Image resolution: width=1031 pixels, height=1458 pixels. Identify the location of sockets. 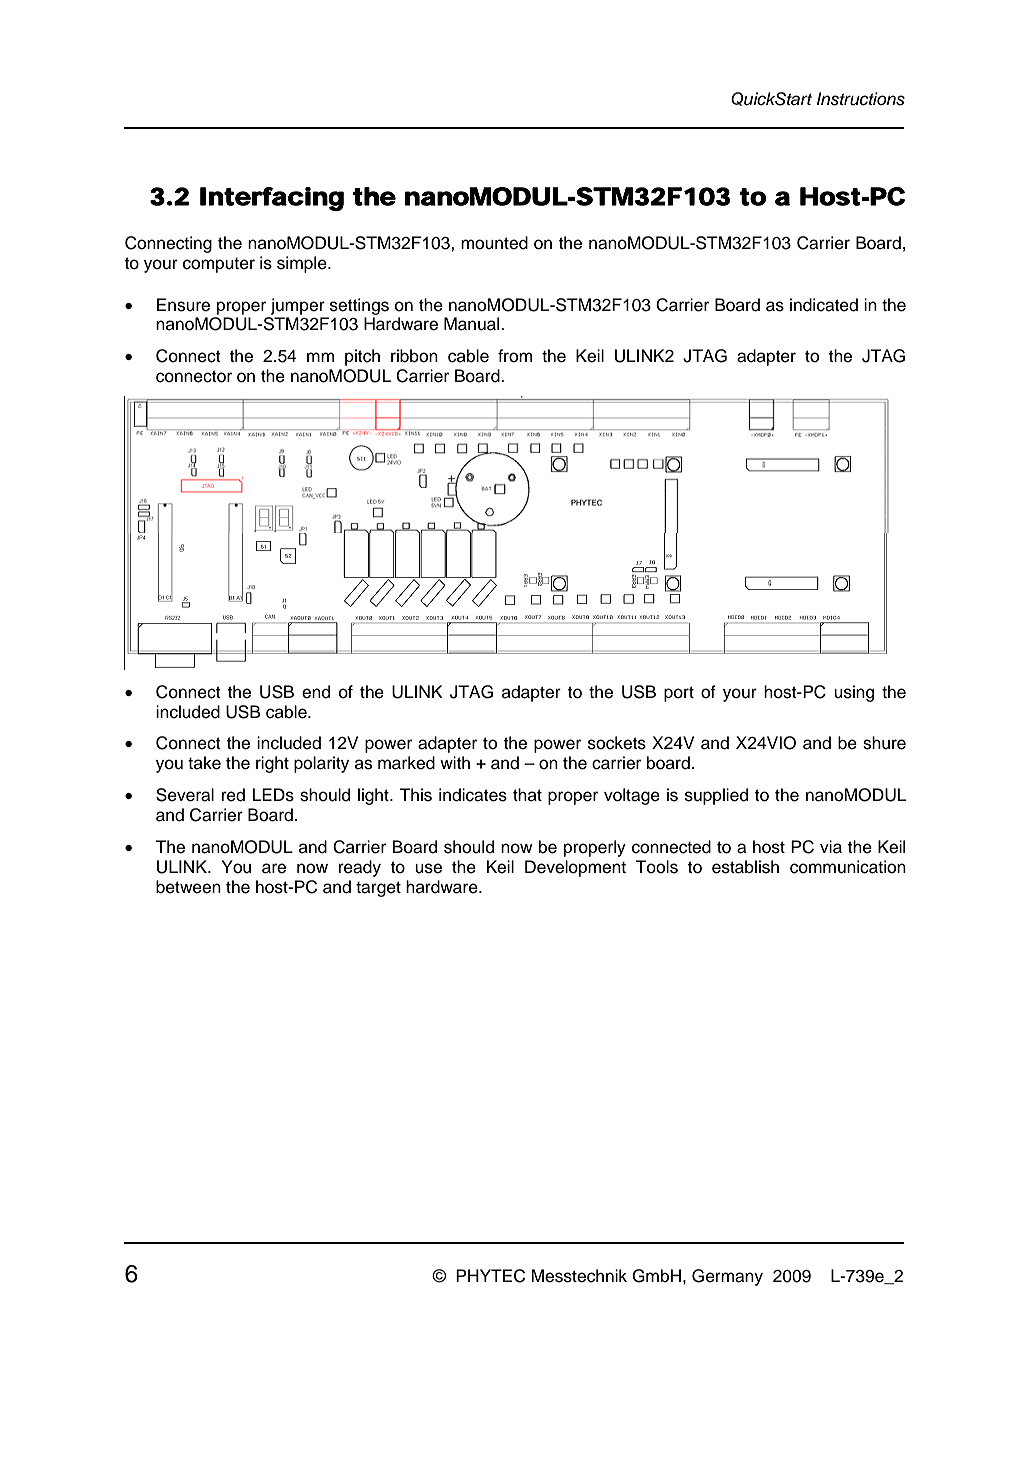
(617, 743).
